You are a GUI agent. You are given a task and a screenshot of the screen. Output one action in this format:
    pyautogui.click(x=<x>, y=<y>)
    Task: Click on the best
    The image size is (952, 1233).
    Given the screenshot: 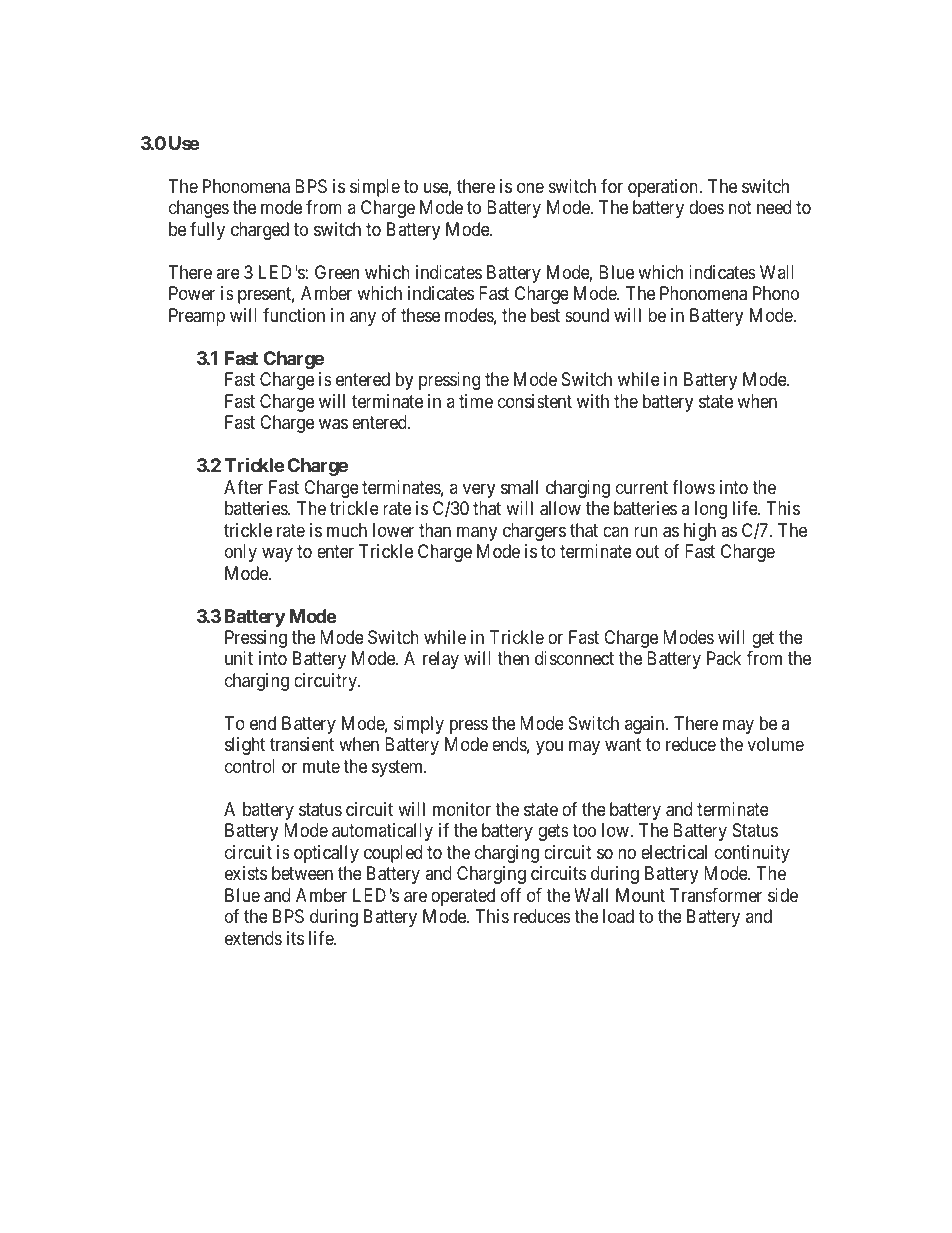 What is the action you would take?
    pyautogui.click(x=545, y=315)
